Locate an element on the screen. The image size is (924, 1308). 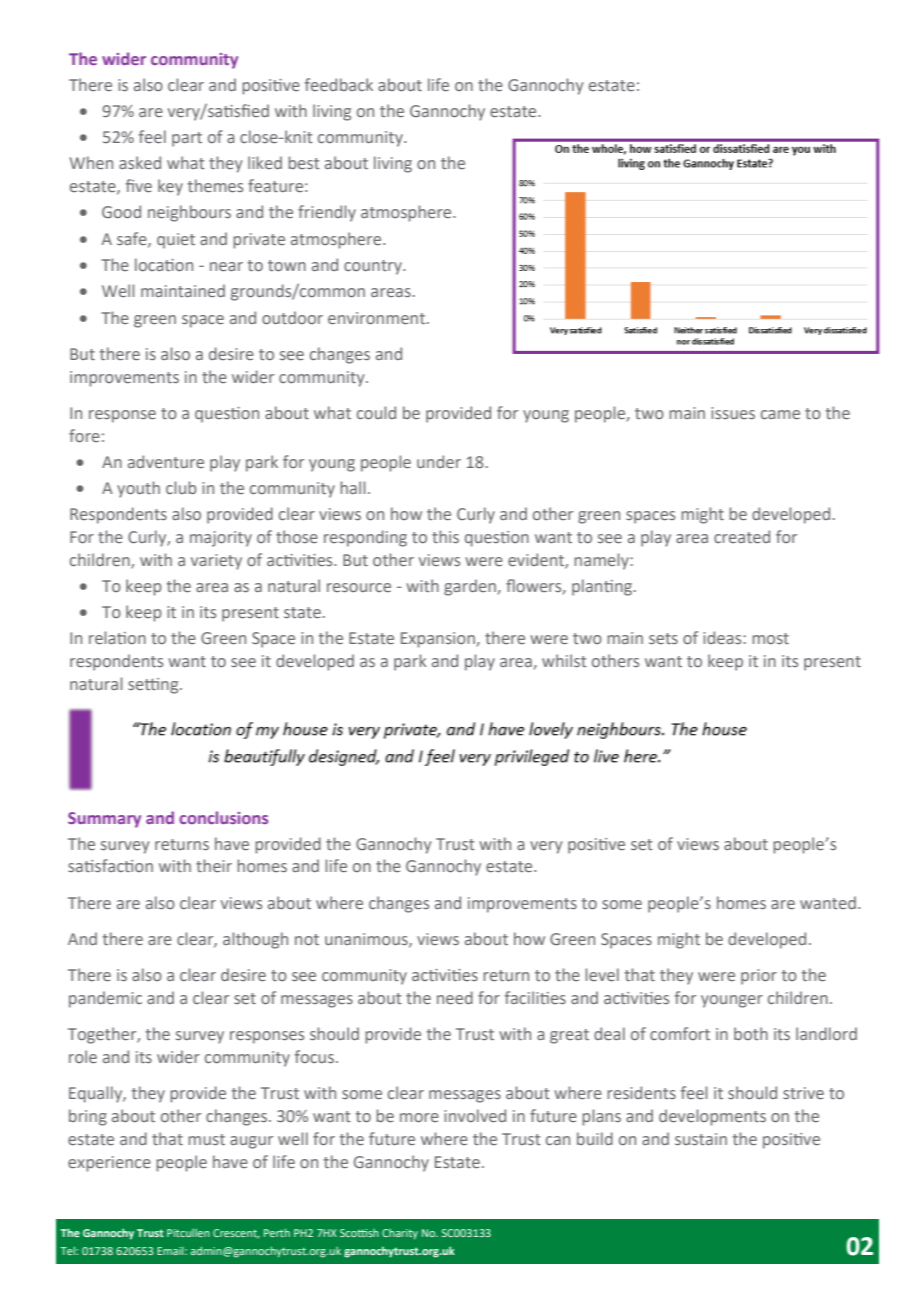
experience is located at coordinates (109, 1164).
